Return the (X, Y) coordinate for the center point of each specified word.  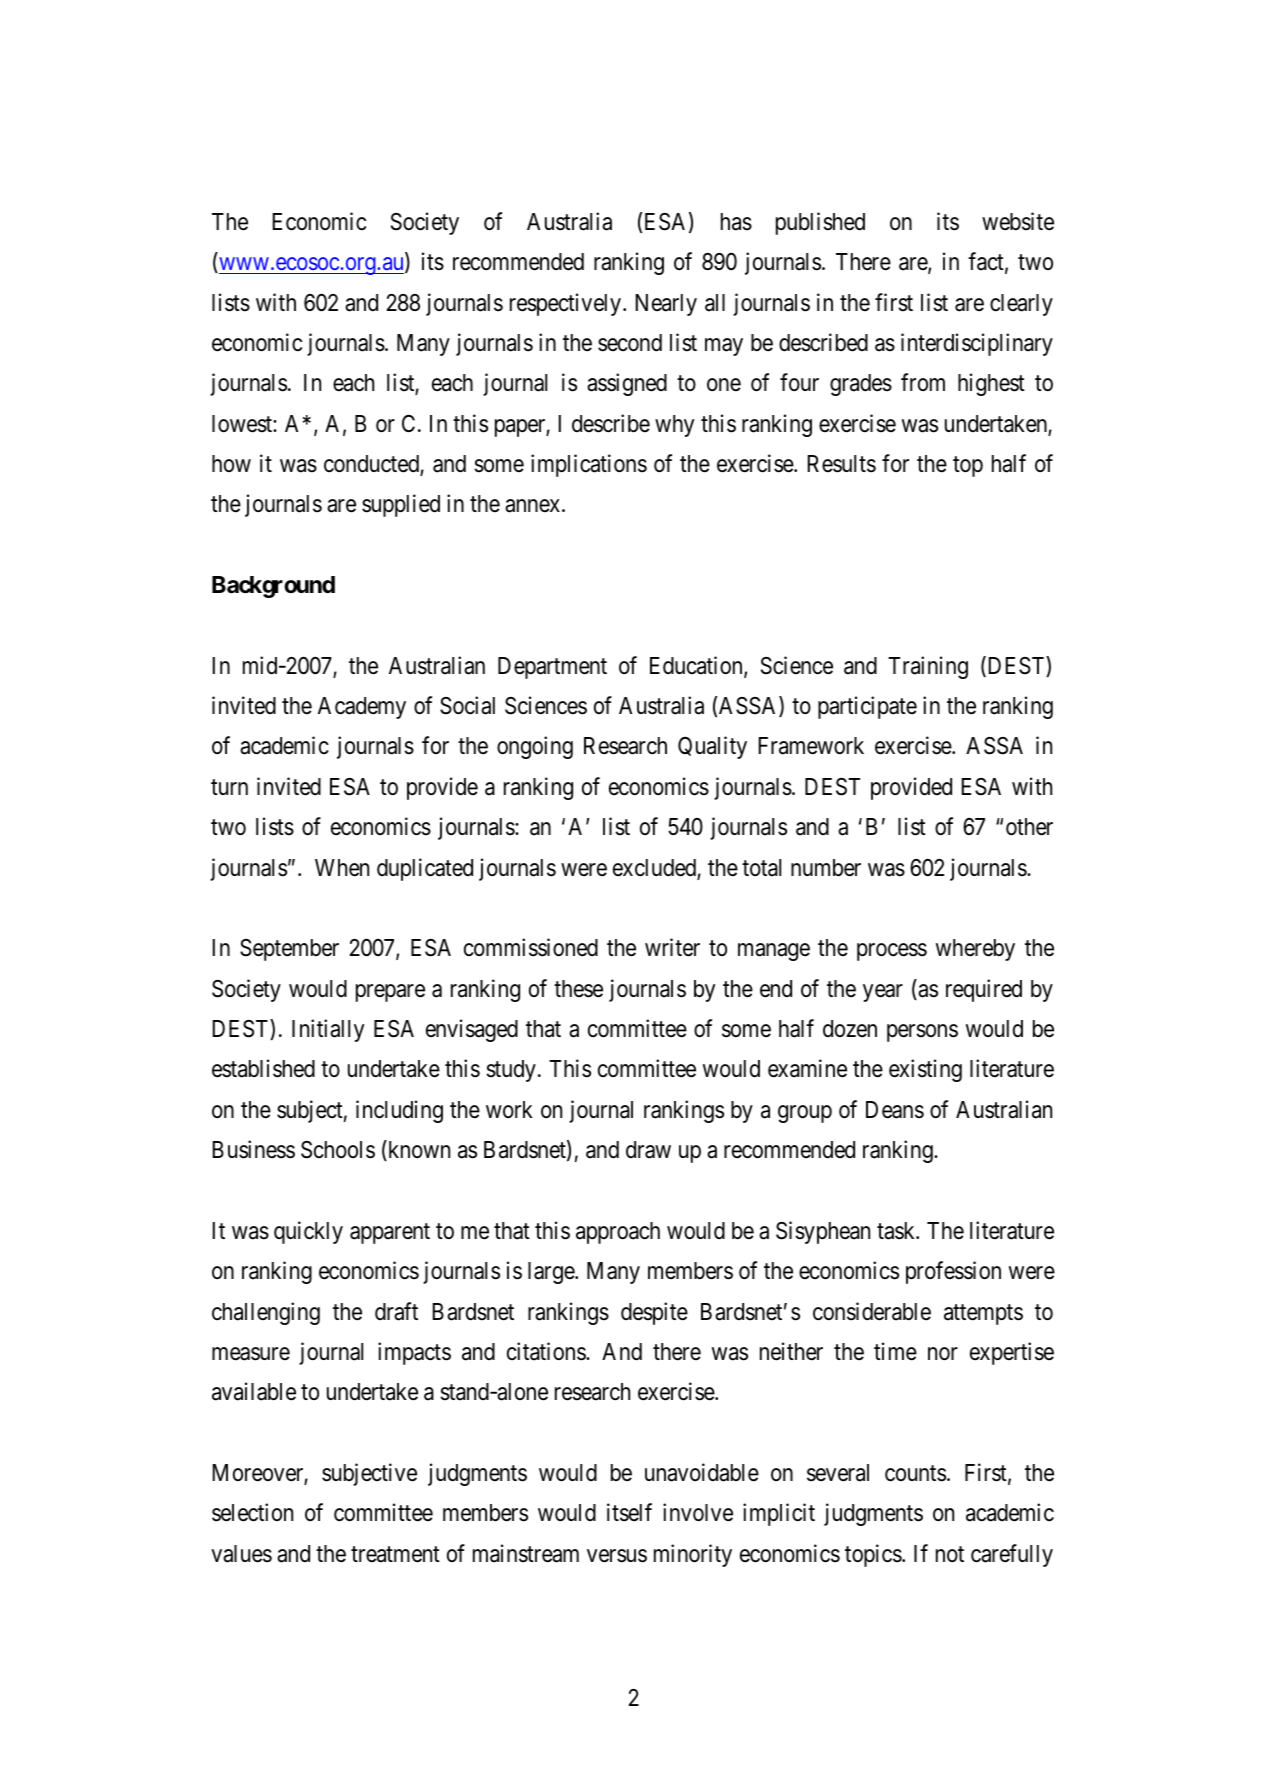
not (950, 1554)
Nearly (666, 305)
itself (629, 1512)
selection (252, 1512)
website (1018, 221)
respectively (567, 304)
